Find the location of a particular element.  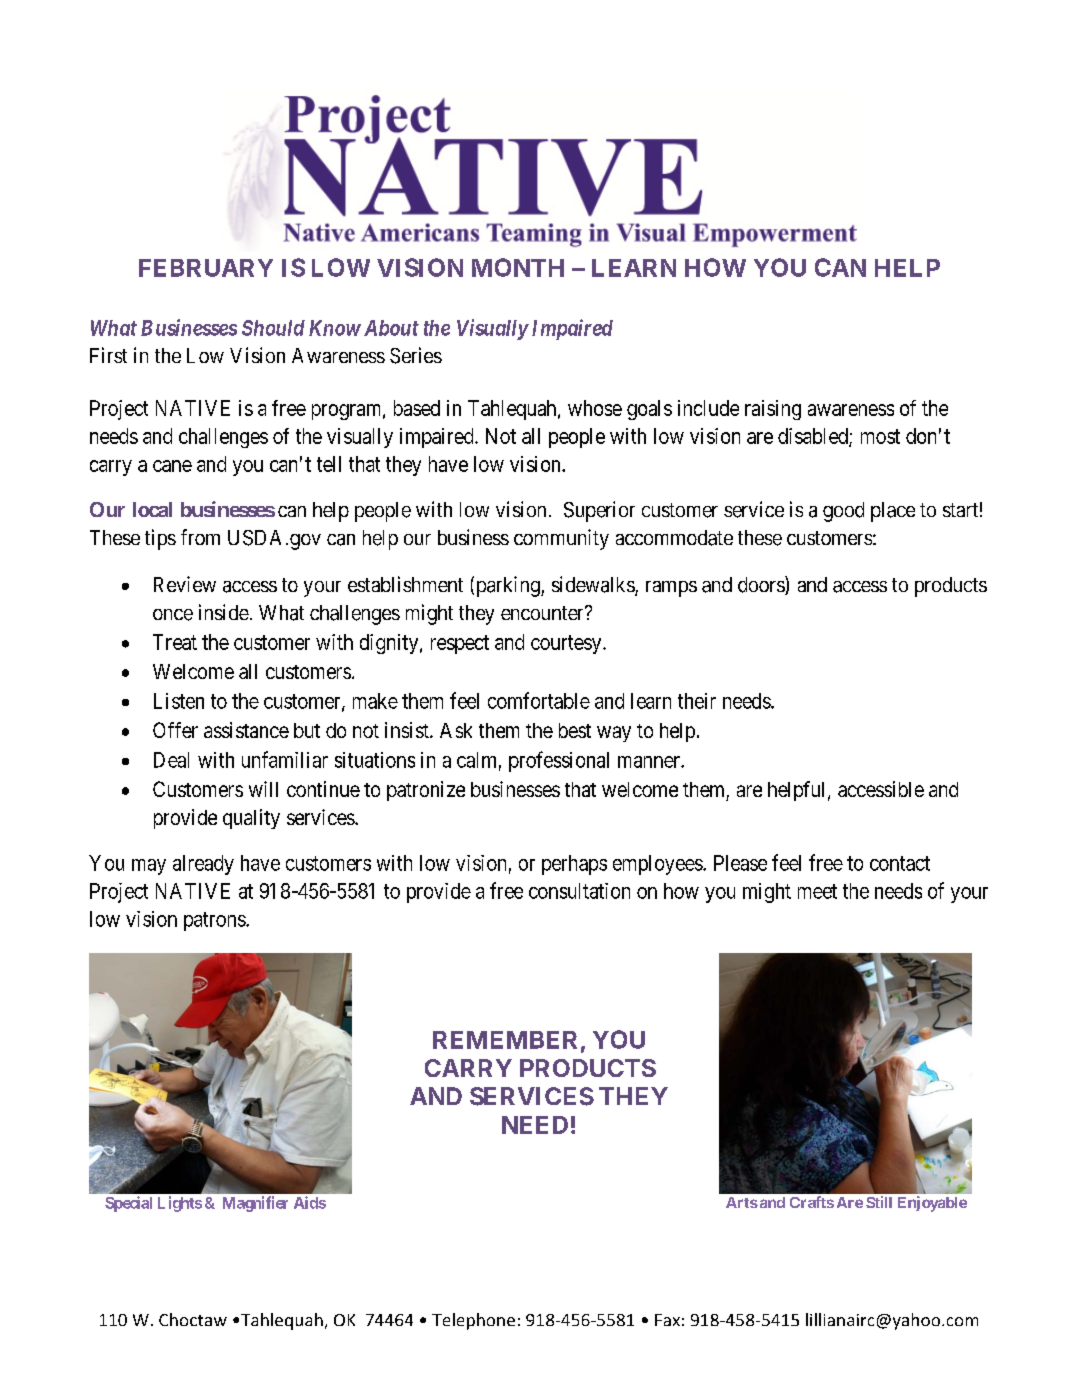

MONTH is located at coordinates (518, 267).
